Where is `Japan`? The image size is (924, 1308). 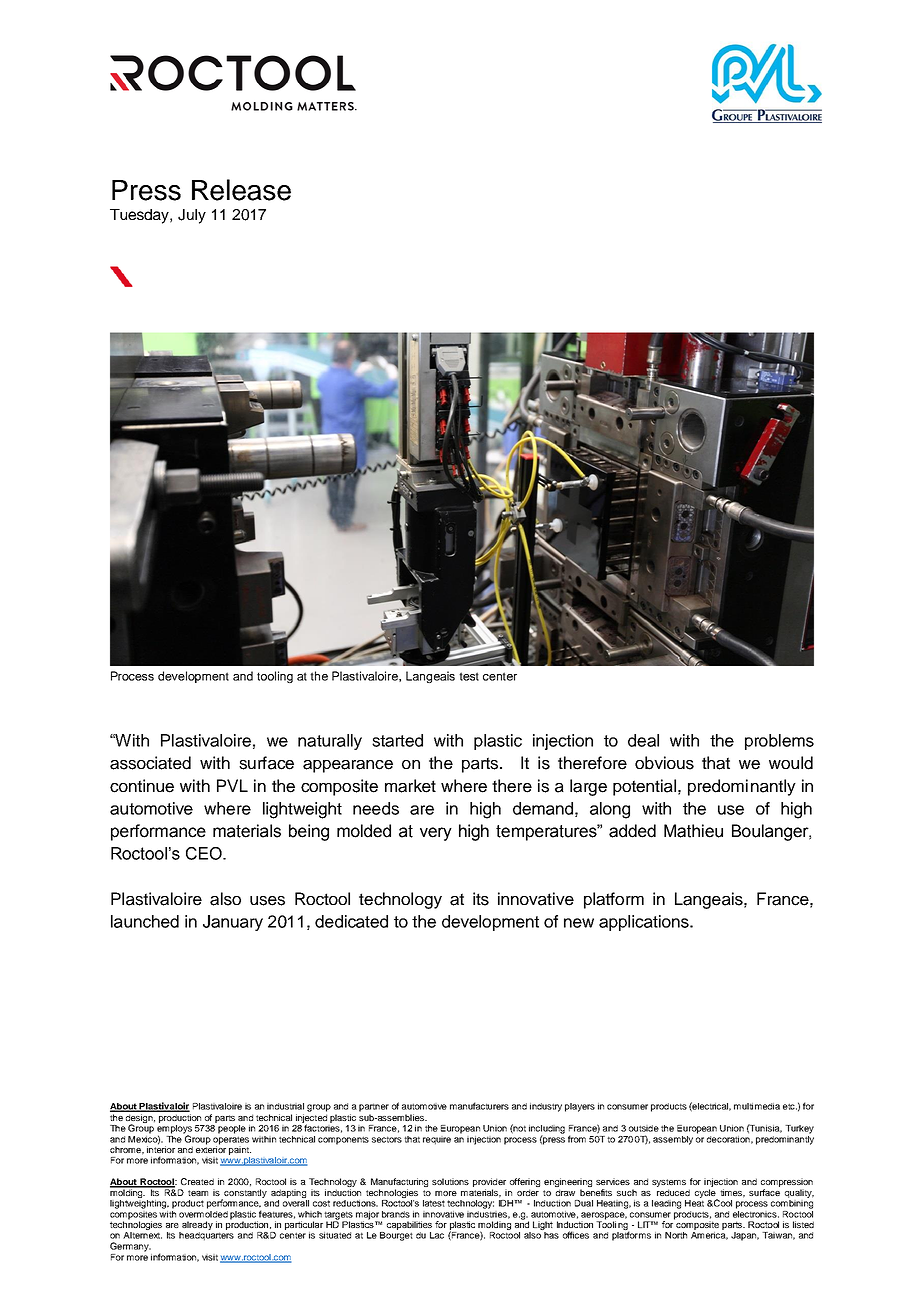 Japan is located at coordinates (745, 1236).
